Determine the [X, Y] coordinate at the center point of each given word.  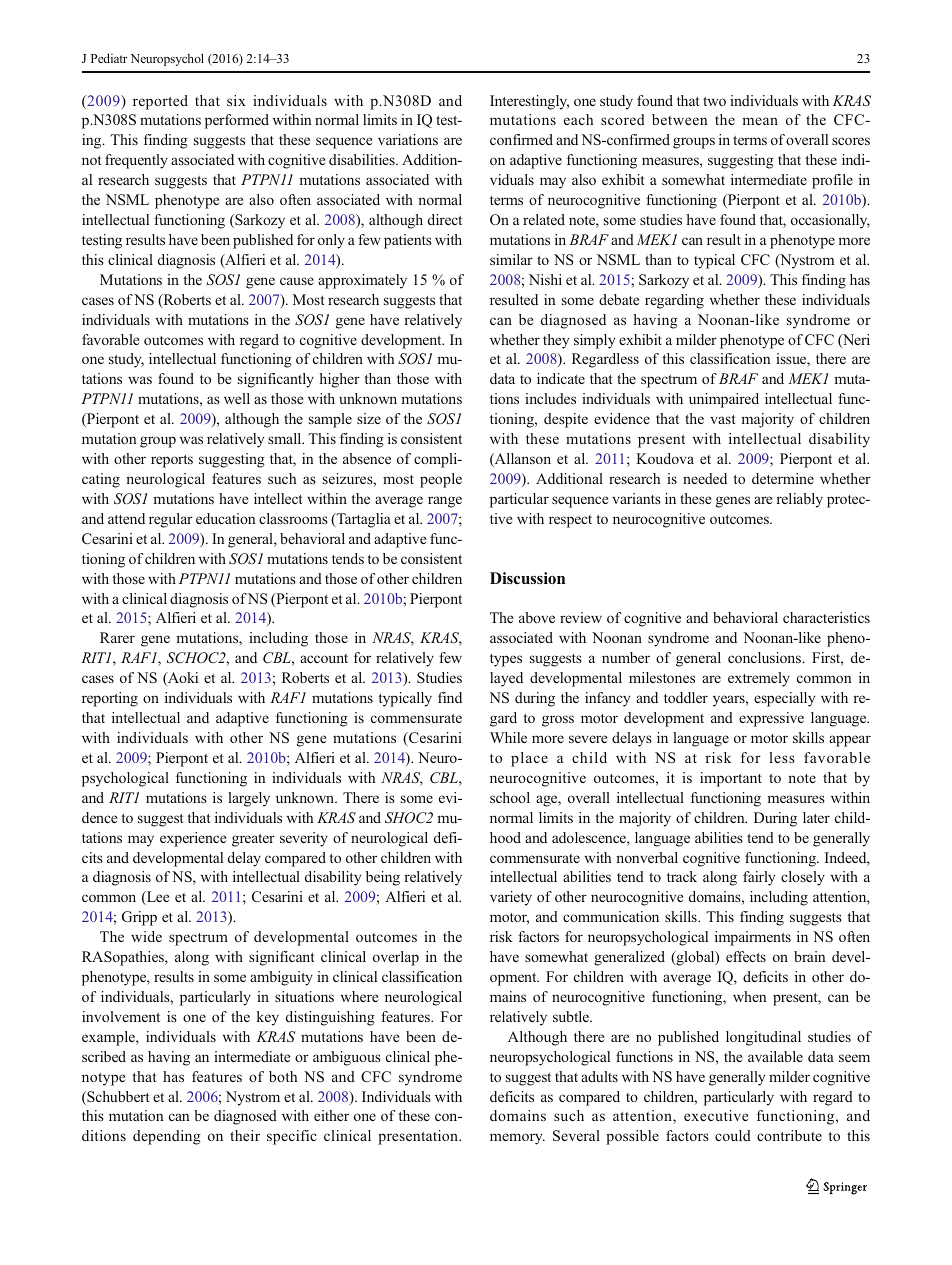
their [245, 1135]
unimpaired [724, 400]
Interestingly [529, 102]
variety [511, 898]
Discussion [527, 578]
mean [760, 121]
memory [517, 1139]
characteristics [826, 617]
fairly [759, 878]
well [237, 398]
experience [193, 839]
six [236, 100]
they [556, 341]
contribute [789, 1135]
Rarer [117, 637]
